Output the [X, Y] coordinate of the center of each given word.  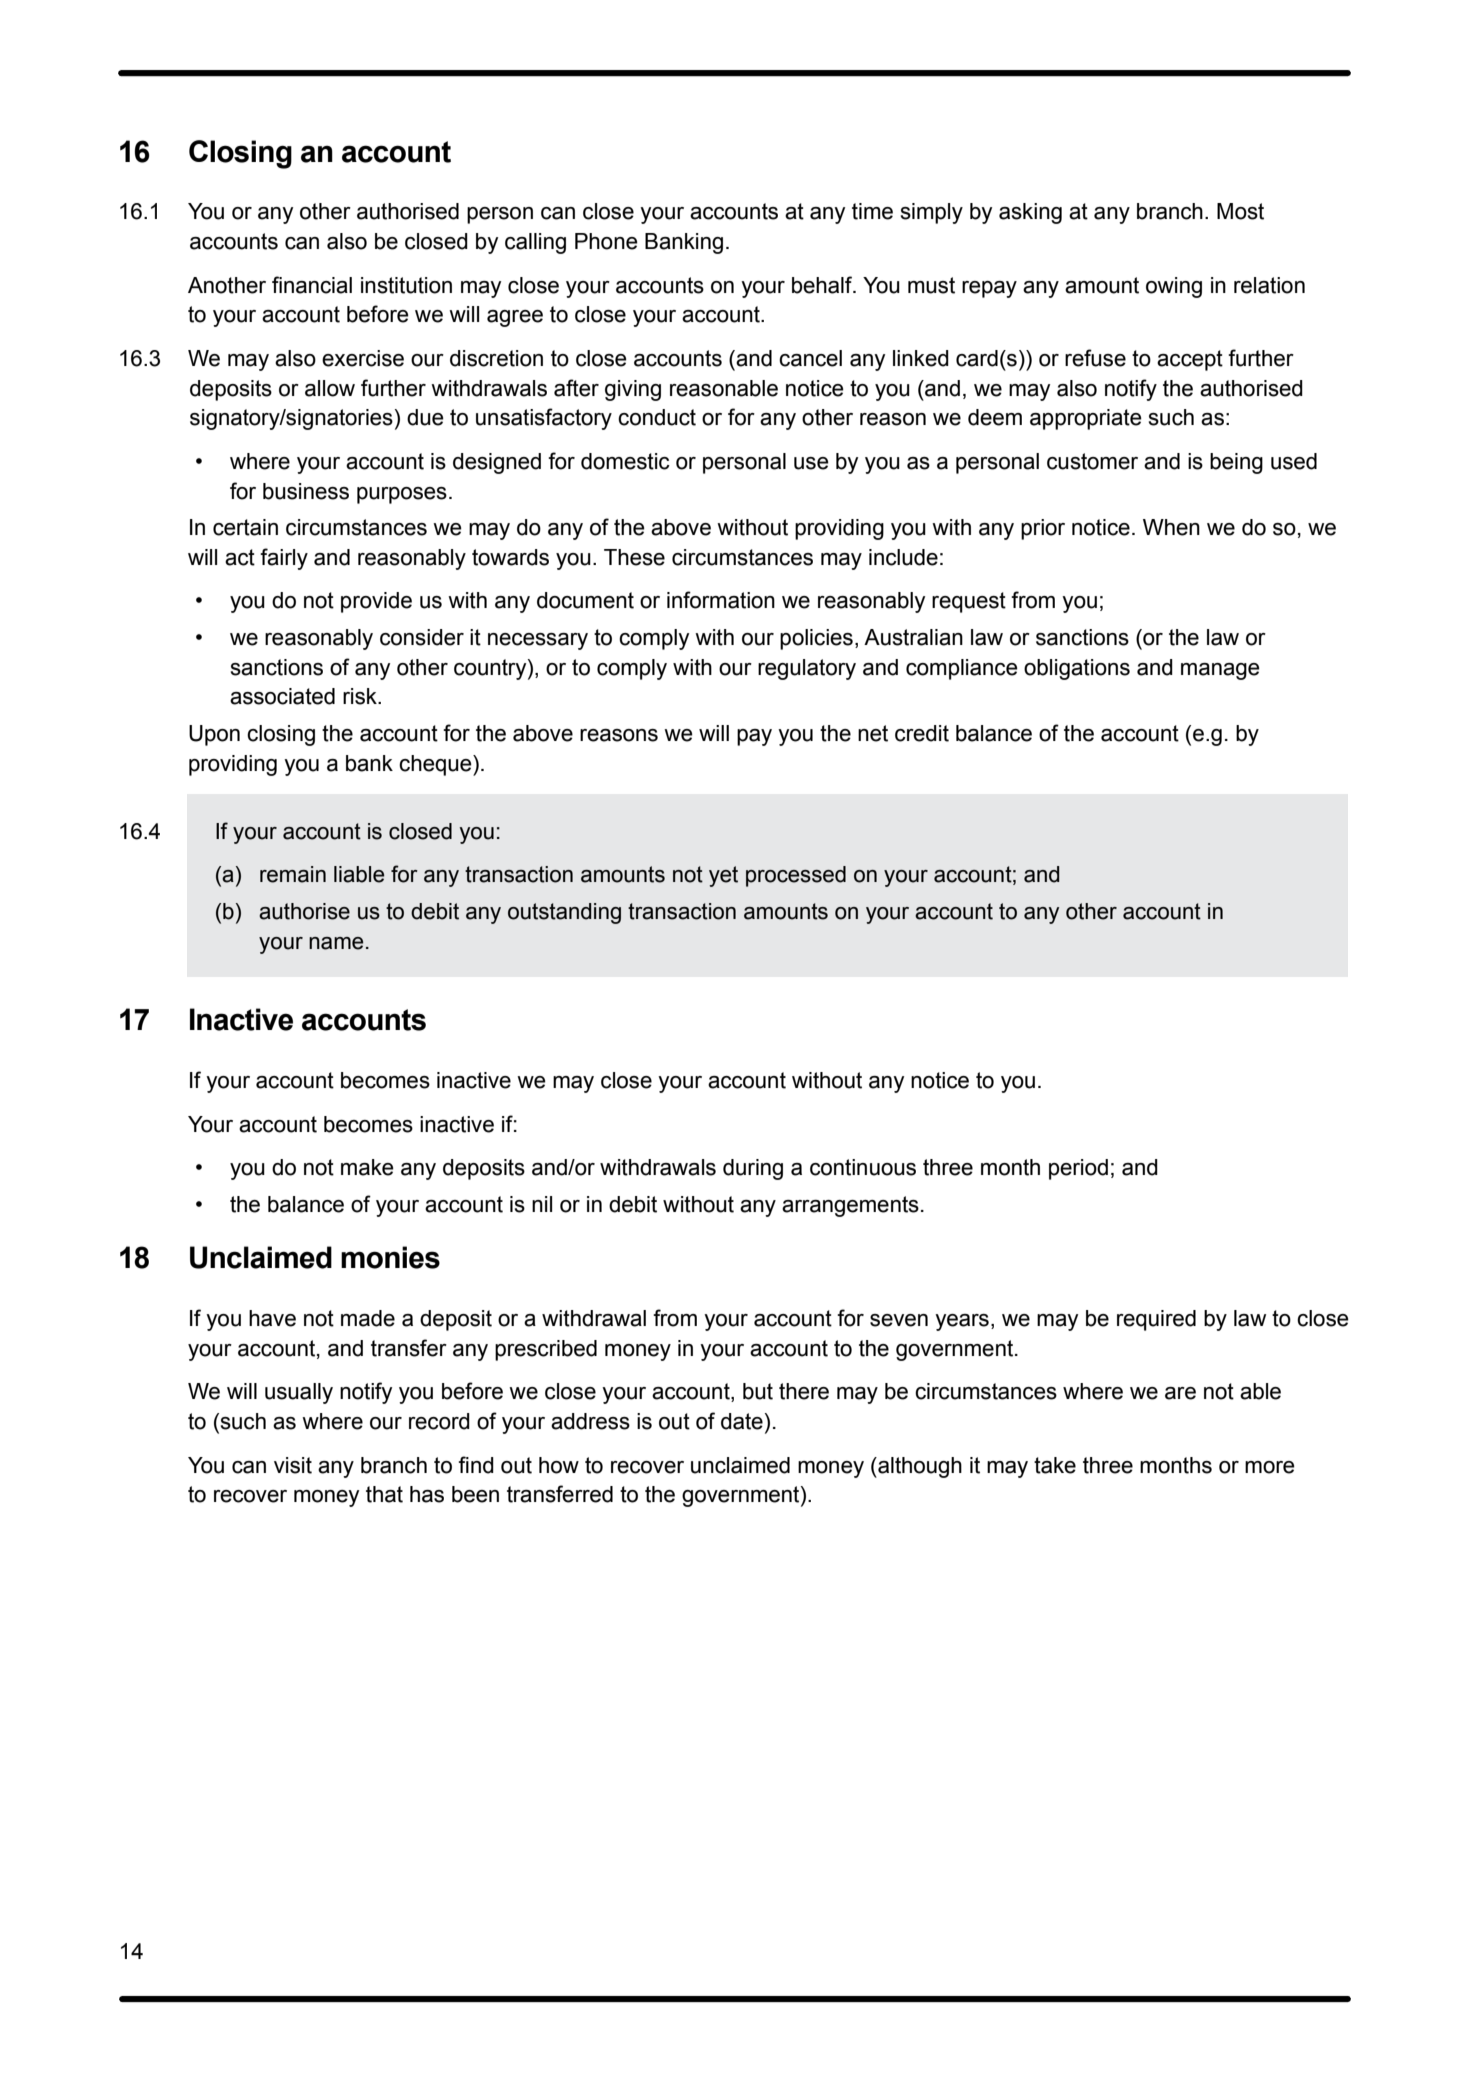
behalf [823, 285]
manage [1220, 671]
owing [1174, 287]
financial [312, 285]
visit [293, 1465]
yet [723, 876]
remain [293, 874]
